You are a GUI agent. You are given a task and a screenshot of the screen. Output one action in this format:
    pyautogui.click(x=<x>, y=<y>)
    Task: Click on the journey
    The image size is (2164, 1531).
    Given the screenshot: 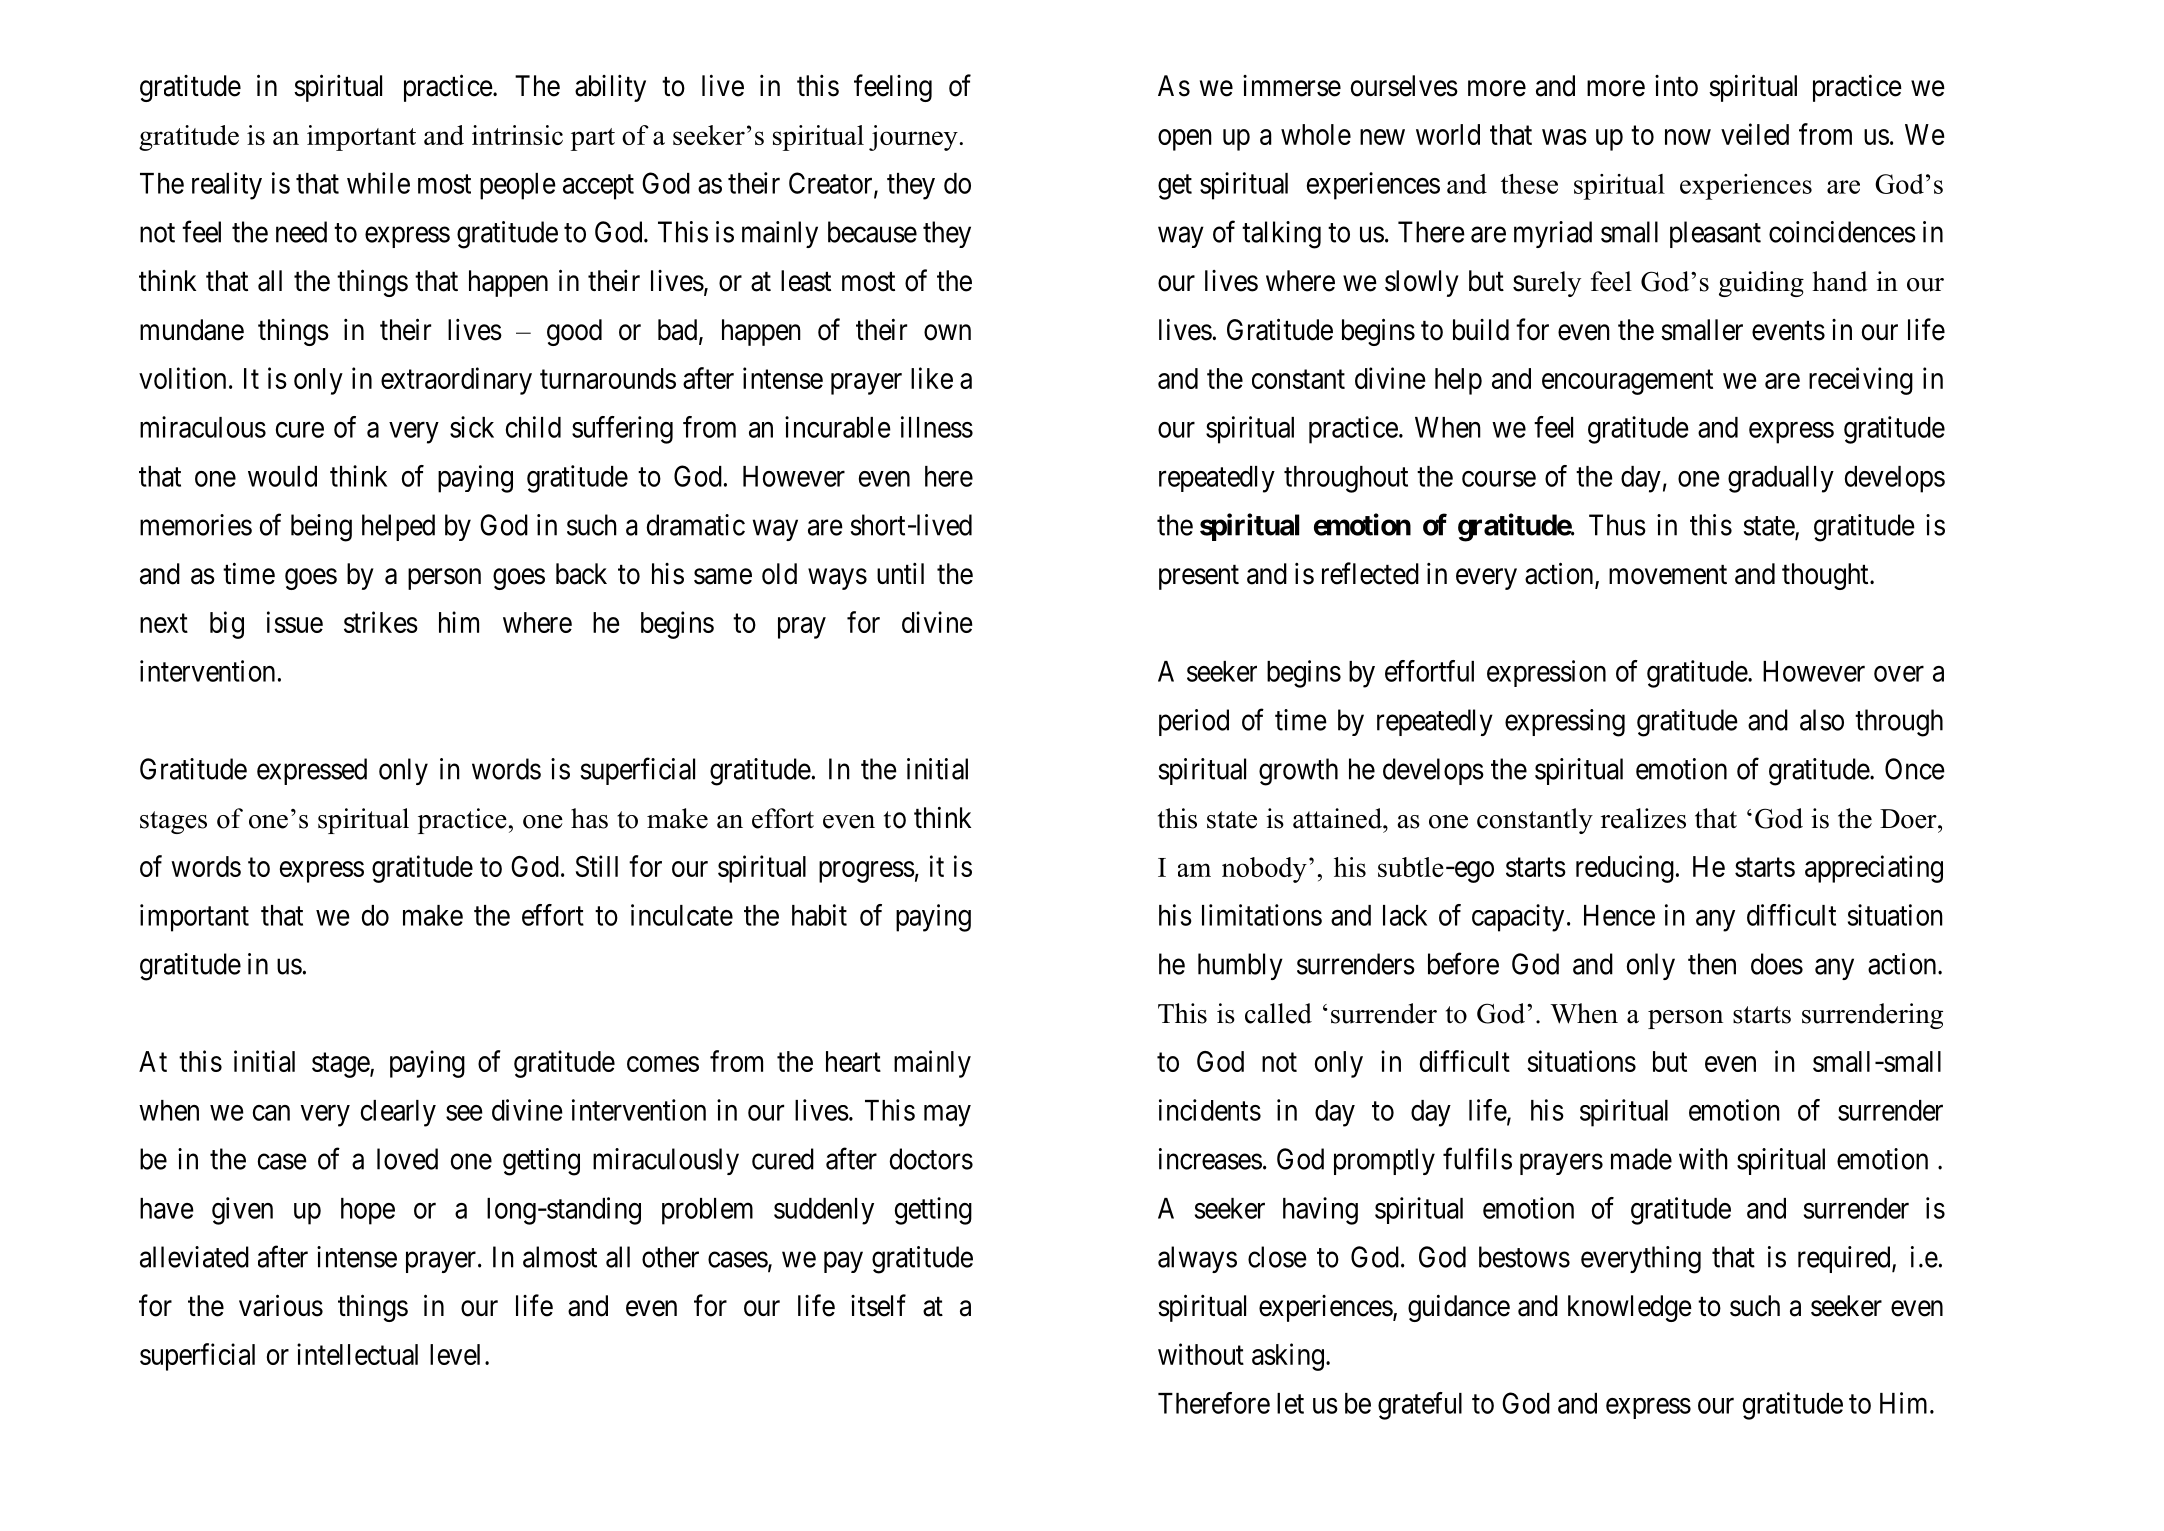 What is the action you would take?
    pyautogui.click(x=913, y=138)
